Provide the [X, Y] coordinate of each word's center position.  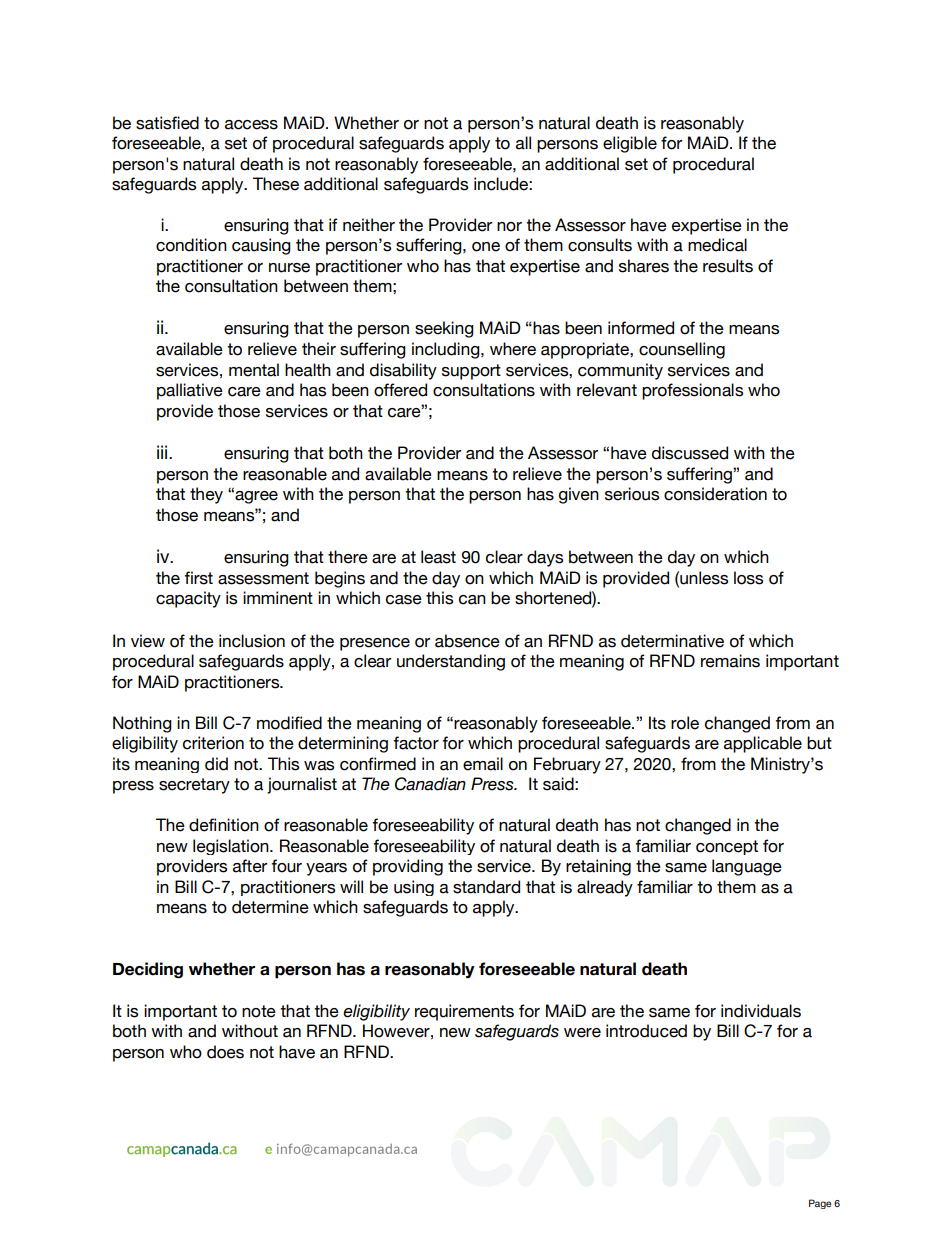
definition [224, 825]
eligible [630, 144]
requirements [464, 1012]
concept [727, 847]
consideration [715, 494]
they [206, 495]
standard [486, 887]
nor [509, 227]
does [225, 1052]
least [438, 557]
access [251, 125]
